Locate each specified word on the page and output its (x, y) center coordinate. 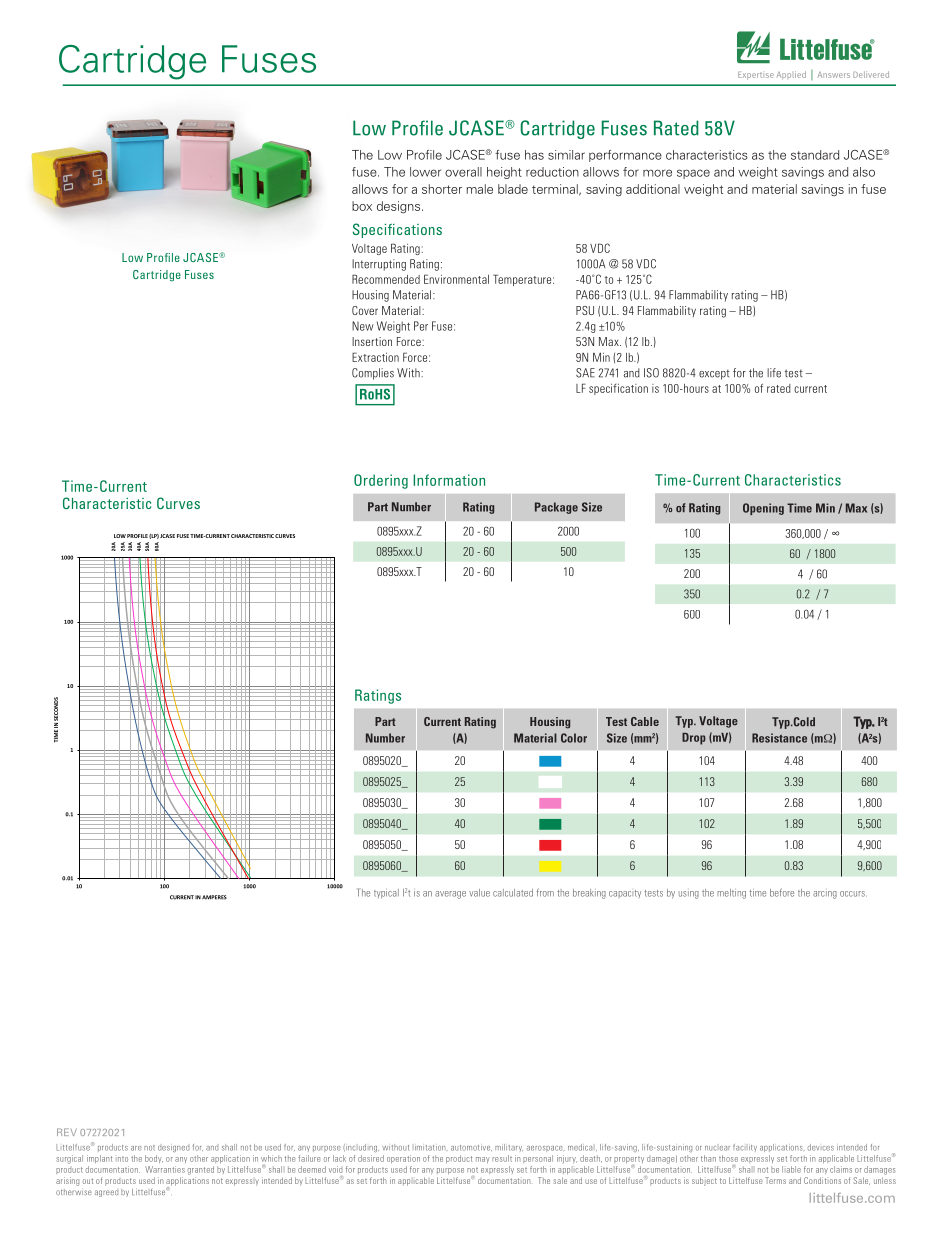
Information (449, 480)
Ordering (381, 481)
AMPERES (214, 897)
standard (815, 155)
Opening (763, 509)
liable (791, 1169)
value (479, 893)
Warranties (165, 1169)
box (362, 206)
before (782, 892)
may (483, 1160)
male (479, 189)
